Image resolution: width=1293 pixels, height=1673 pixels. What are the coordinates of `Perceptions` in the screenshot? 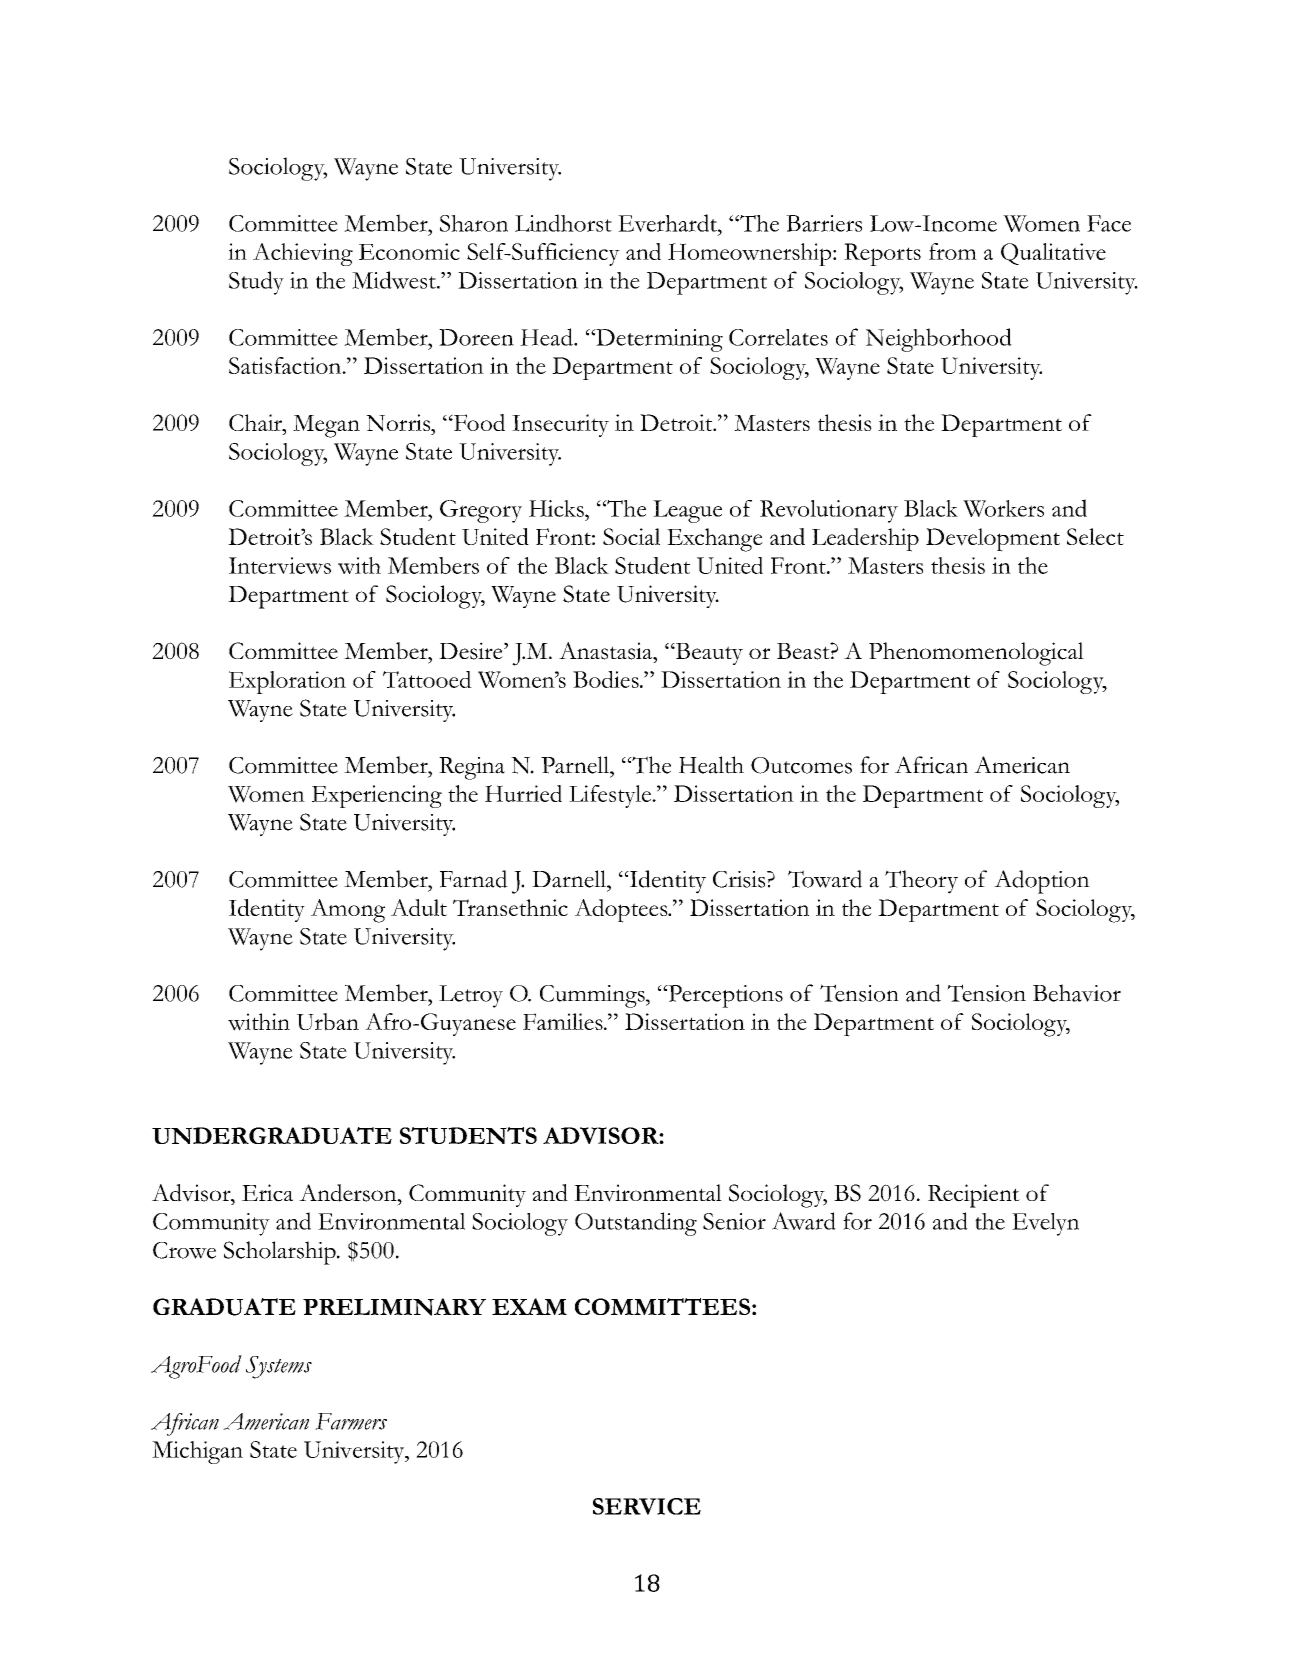 It's located at (724, 996).
